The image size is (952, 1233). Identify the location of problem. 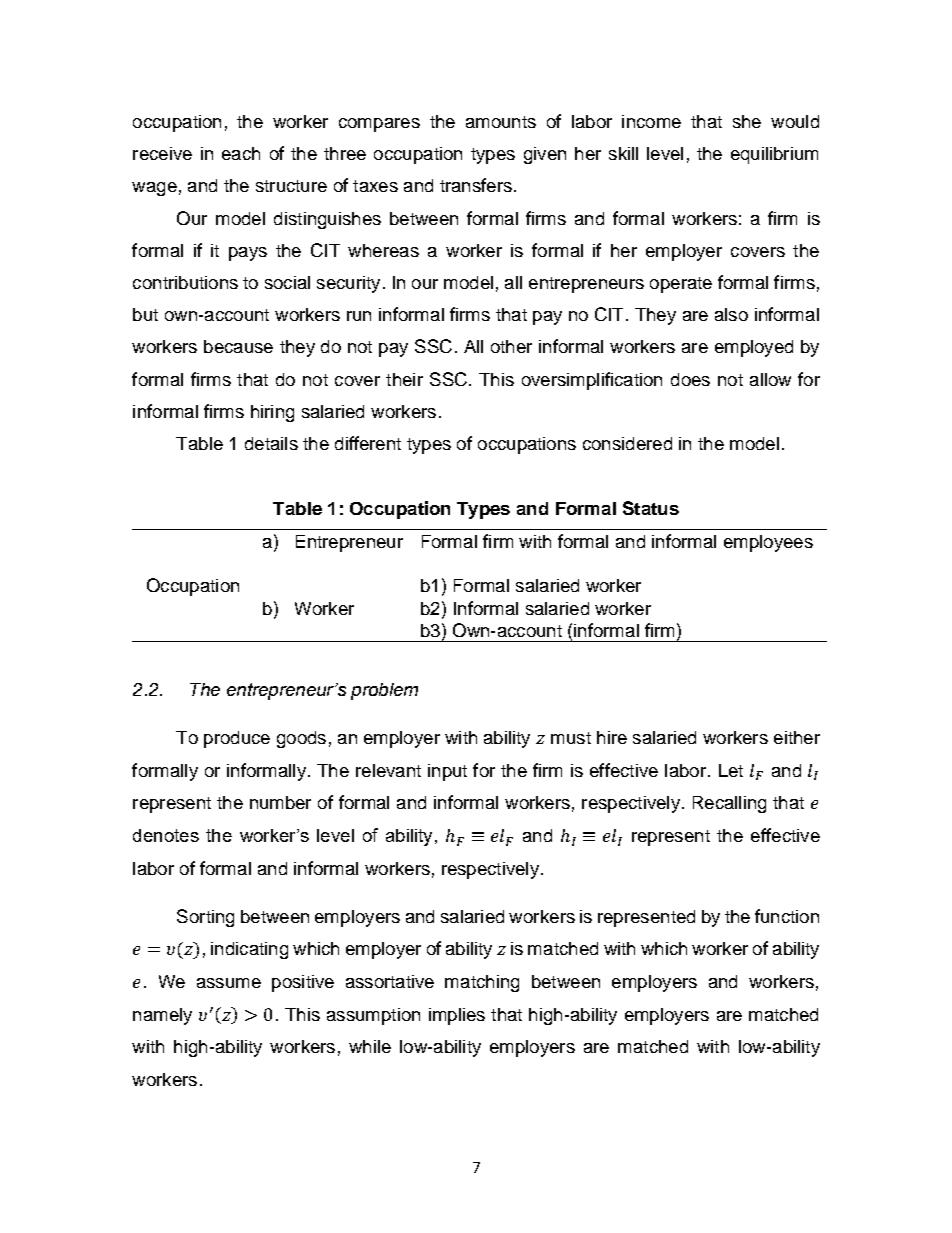
(384, 691).
